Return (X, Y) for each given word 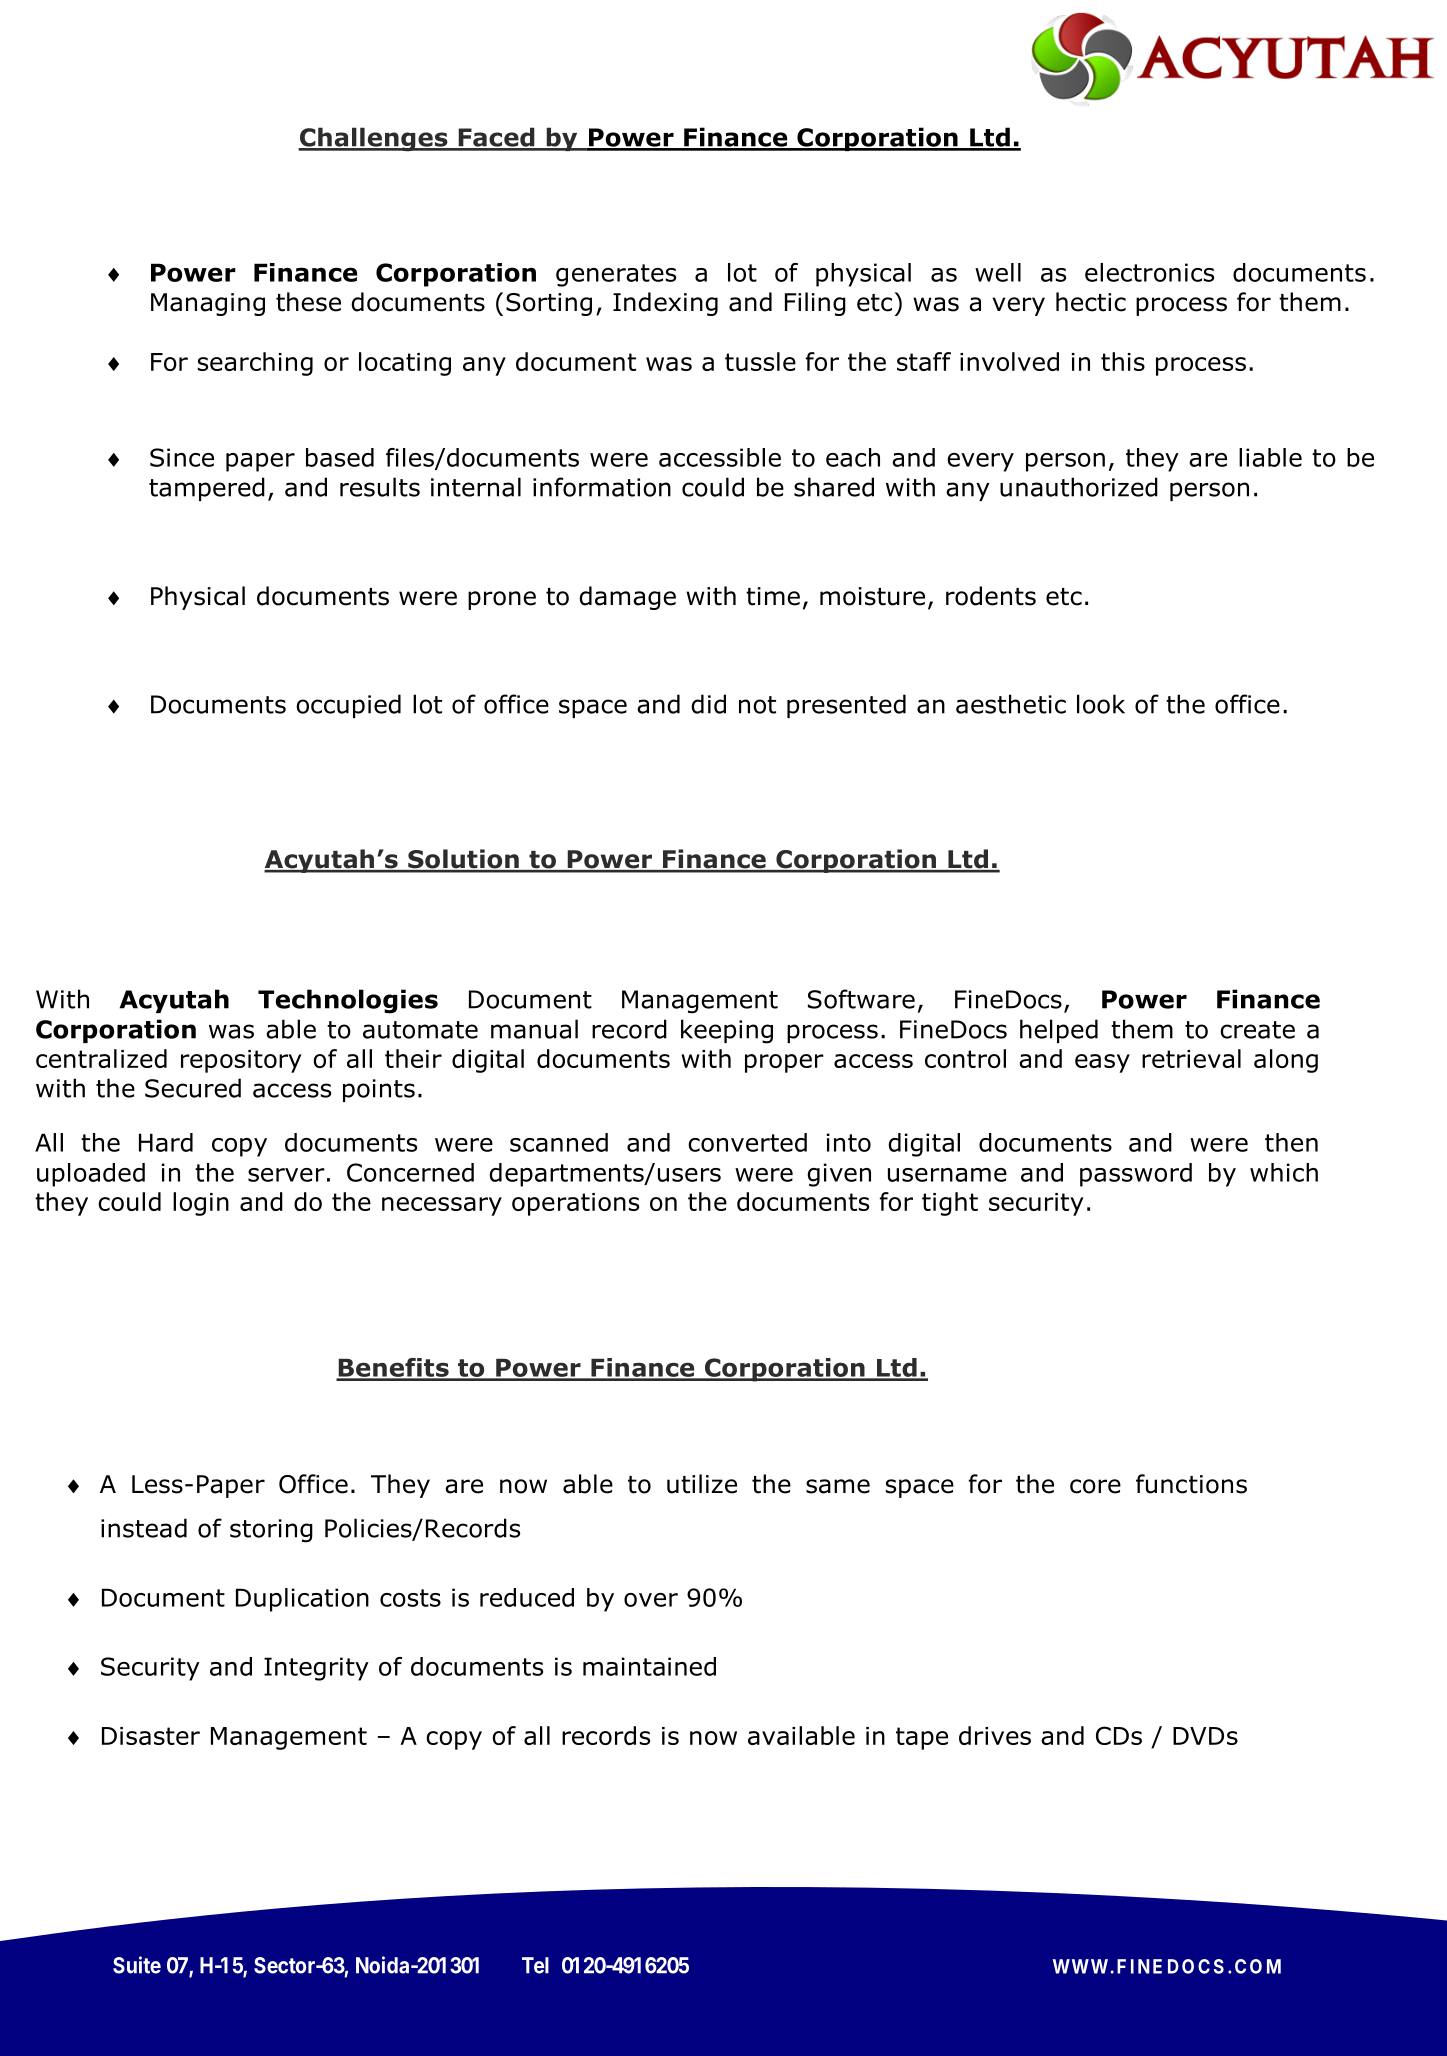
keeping (727, 1031)
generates (616, 275)
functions (1191, 1484)
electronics (1149, 272)
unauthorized (1079, 487)
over (651, 1600)
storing (271, 1531)
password (1136, 1175)
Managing (208, 304)
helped (1059, 1031)
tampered (207, 489)
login (201, 1204)
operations (575, 1204)
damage (627, 598)
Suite (137, 1965)
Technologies (348, 1001)
